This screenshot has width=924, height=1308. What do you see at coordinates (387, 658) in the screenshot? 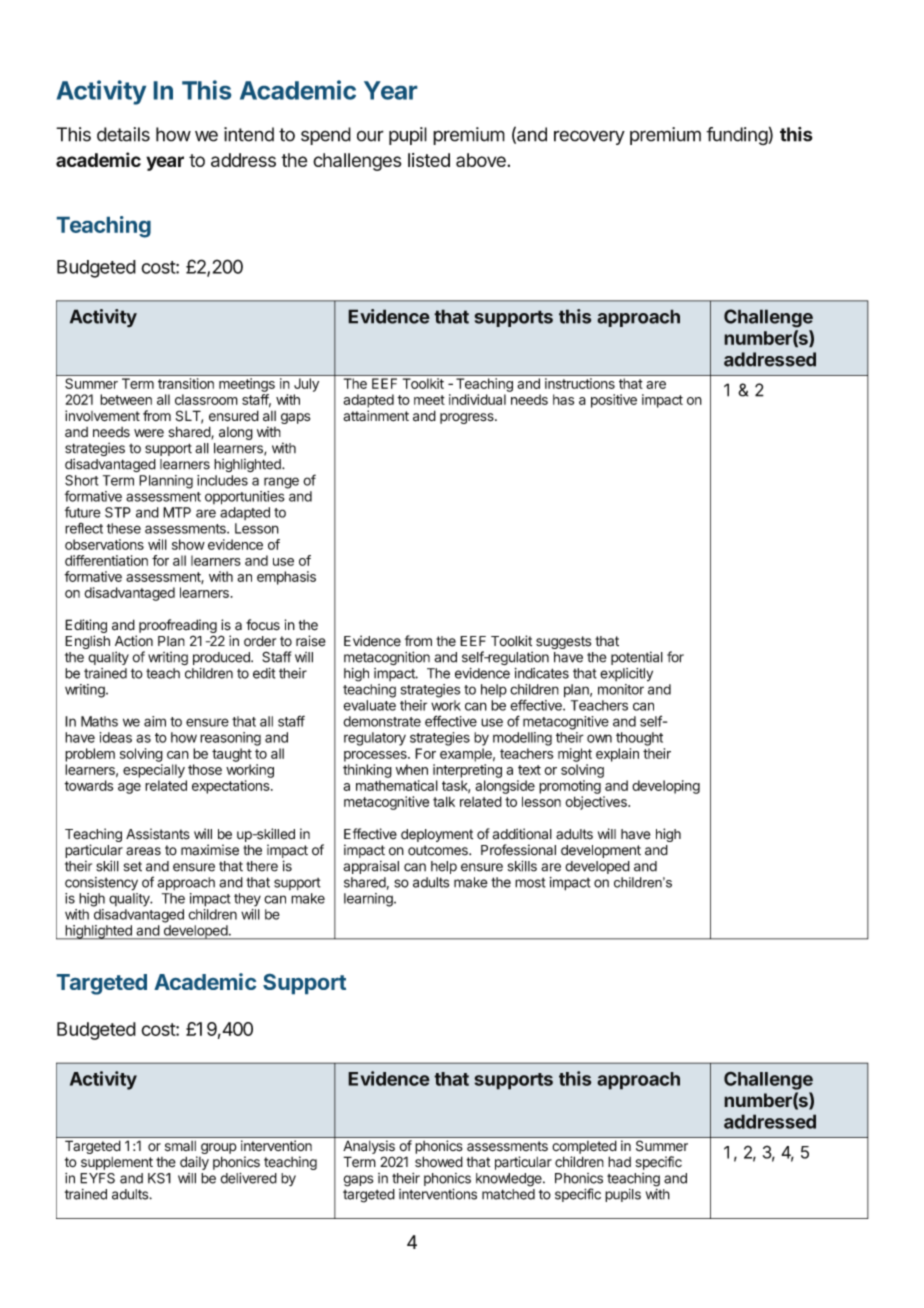
I see `metacognition` at bounding box center [387, 658].
